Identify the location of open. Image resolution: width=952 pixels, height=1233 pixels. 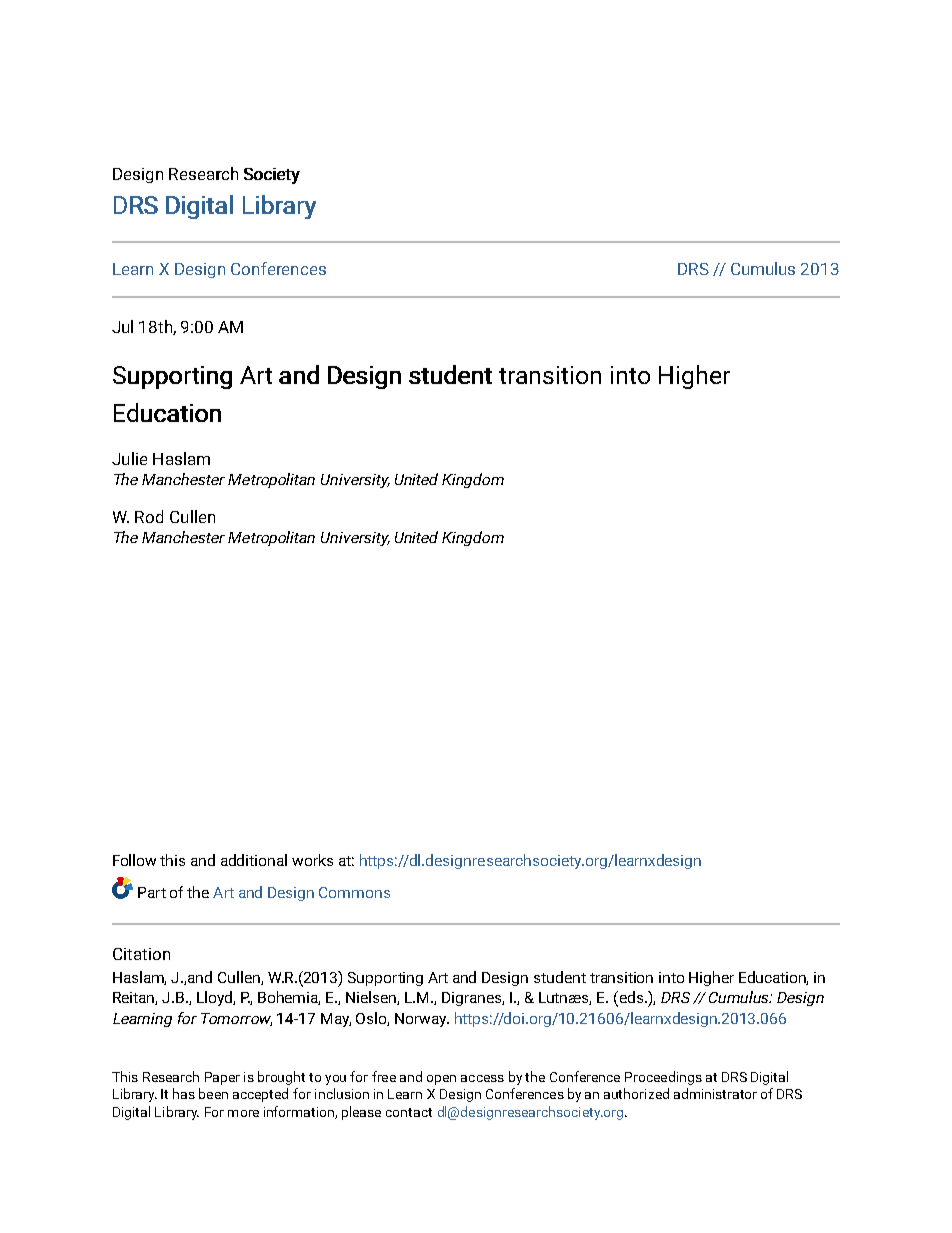
(441, 1080).
